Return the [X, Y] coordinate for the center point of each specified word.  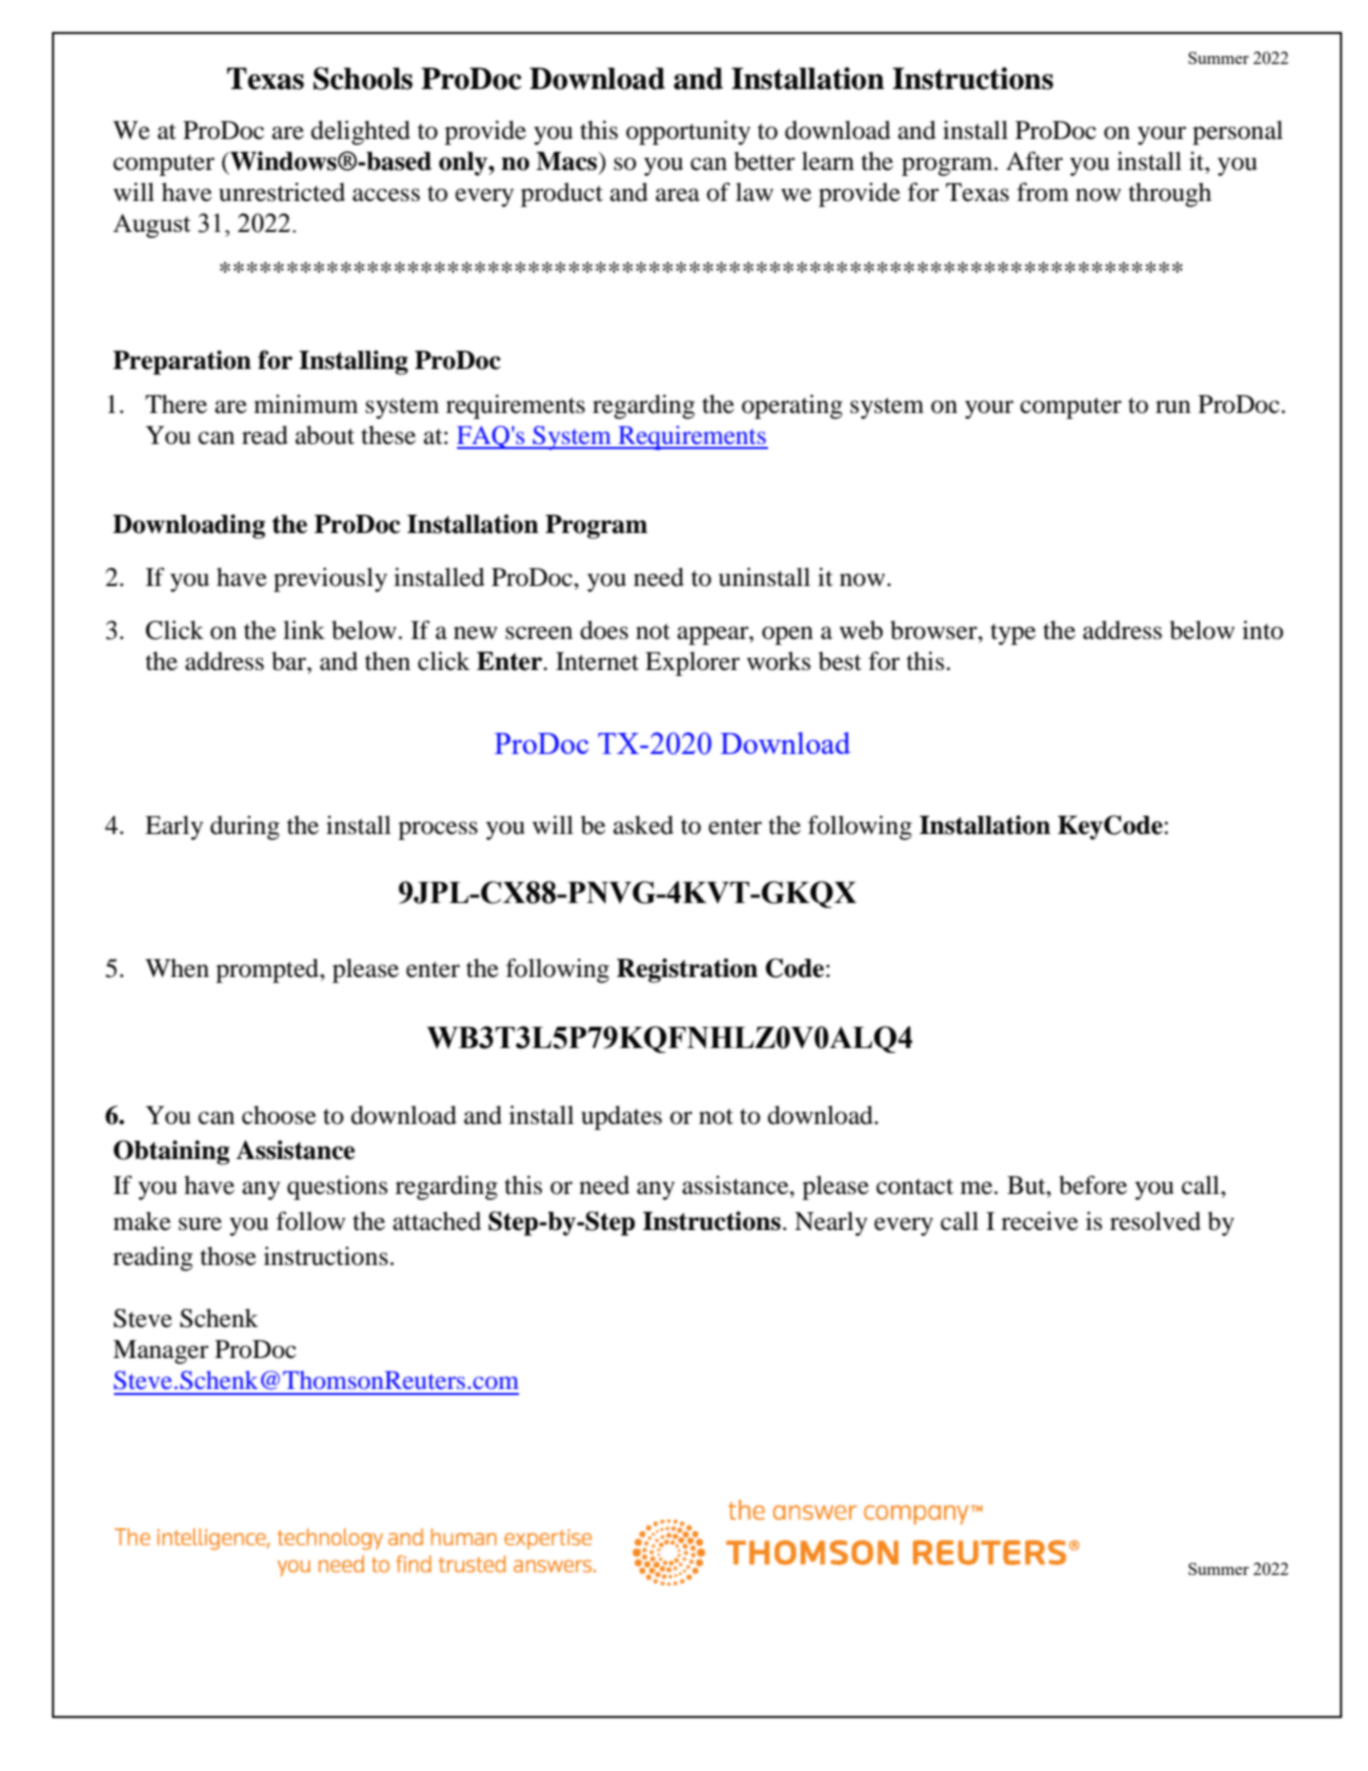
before [1093, 1185]
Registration [687, 970]
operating [792, 406]
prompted [268, 971]
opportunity [688, 132]
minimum [306, 404]
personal [1238, 133]
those [228, 1256]
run [1173, 407]
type [1013, 634]
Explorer [692, 664]
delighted [360, 132]
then [387, 661]
